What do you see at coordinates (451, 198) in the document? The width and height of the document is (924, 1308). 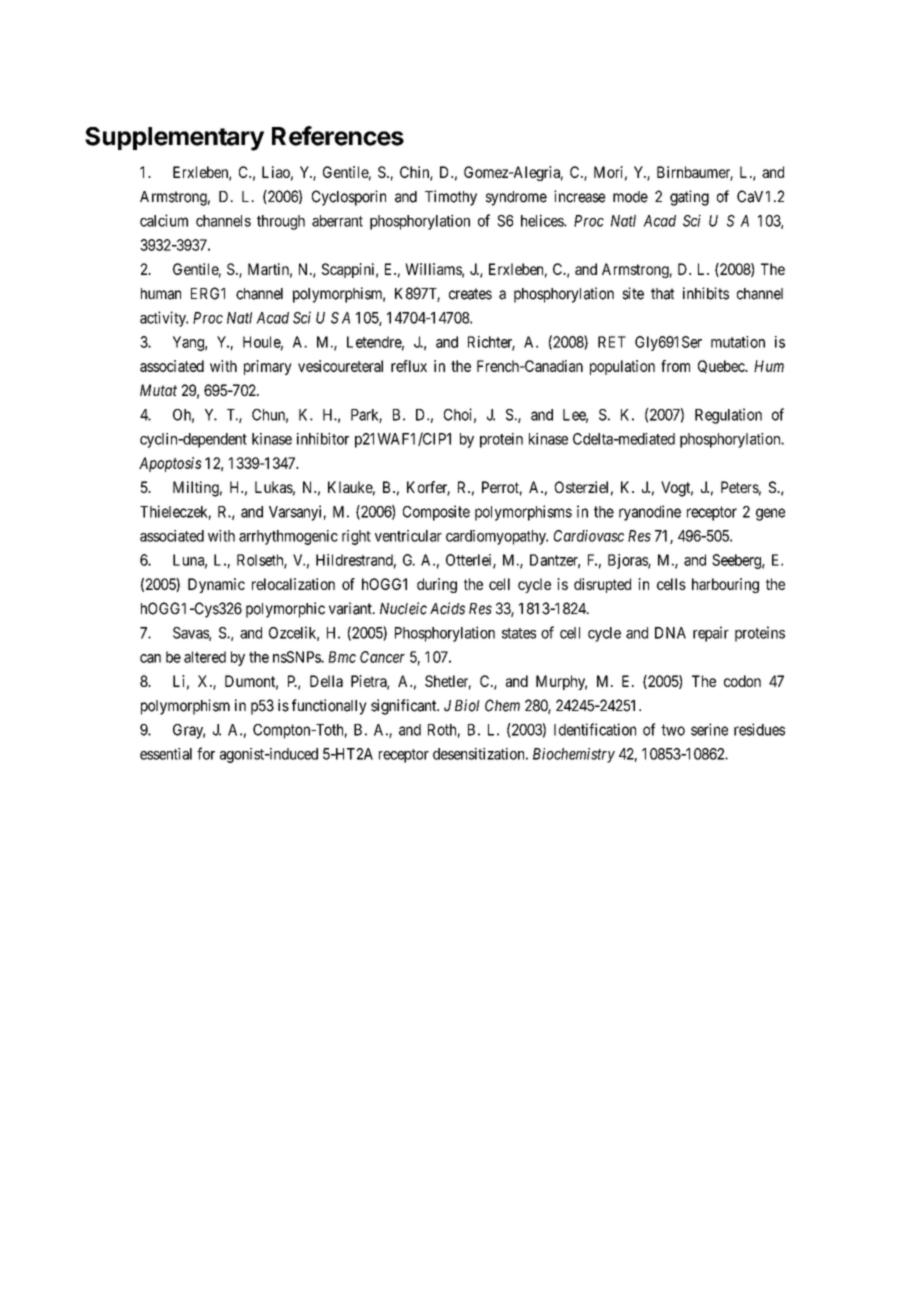 I see `Timothy` at bounding box center [451, 198].
